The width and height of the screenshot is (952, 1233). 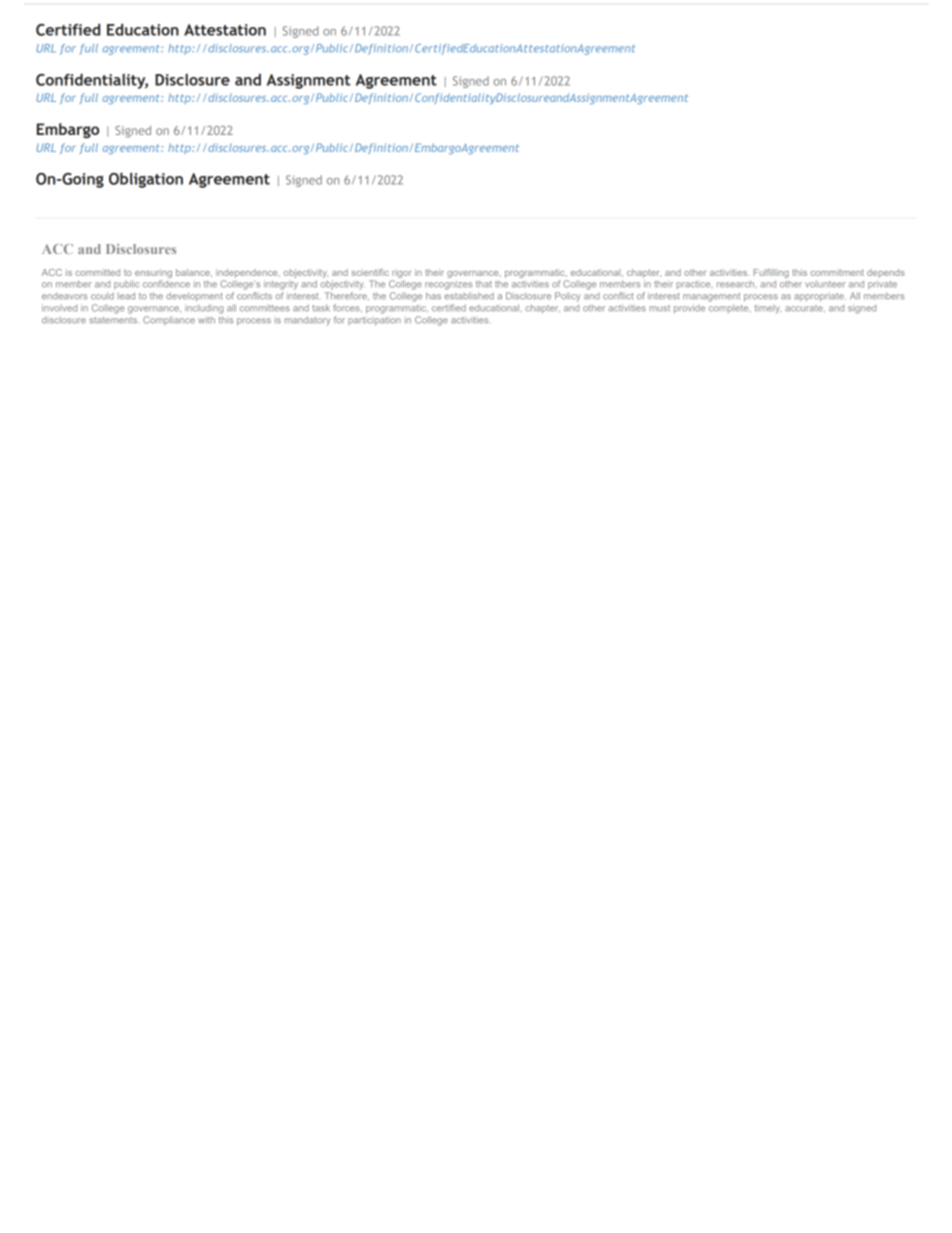 I want to click on timely, so click(x=767, y=309).
